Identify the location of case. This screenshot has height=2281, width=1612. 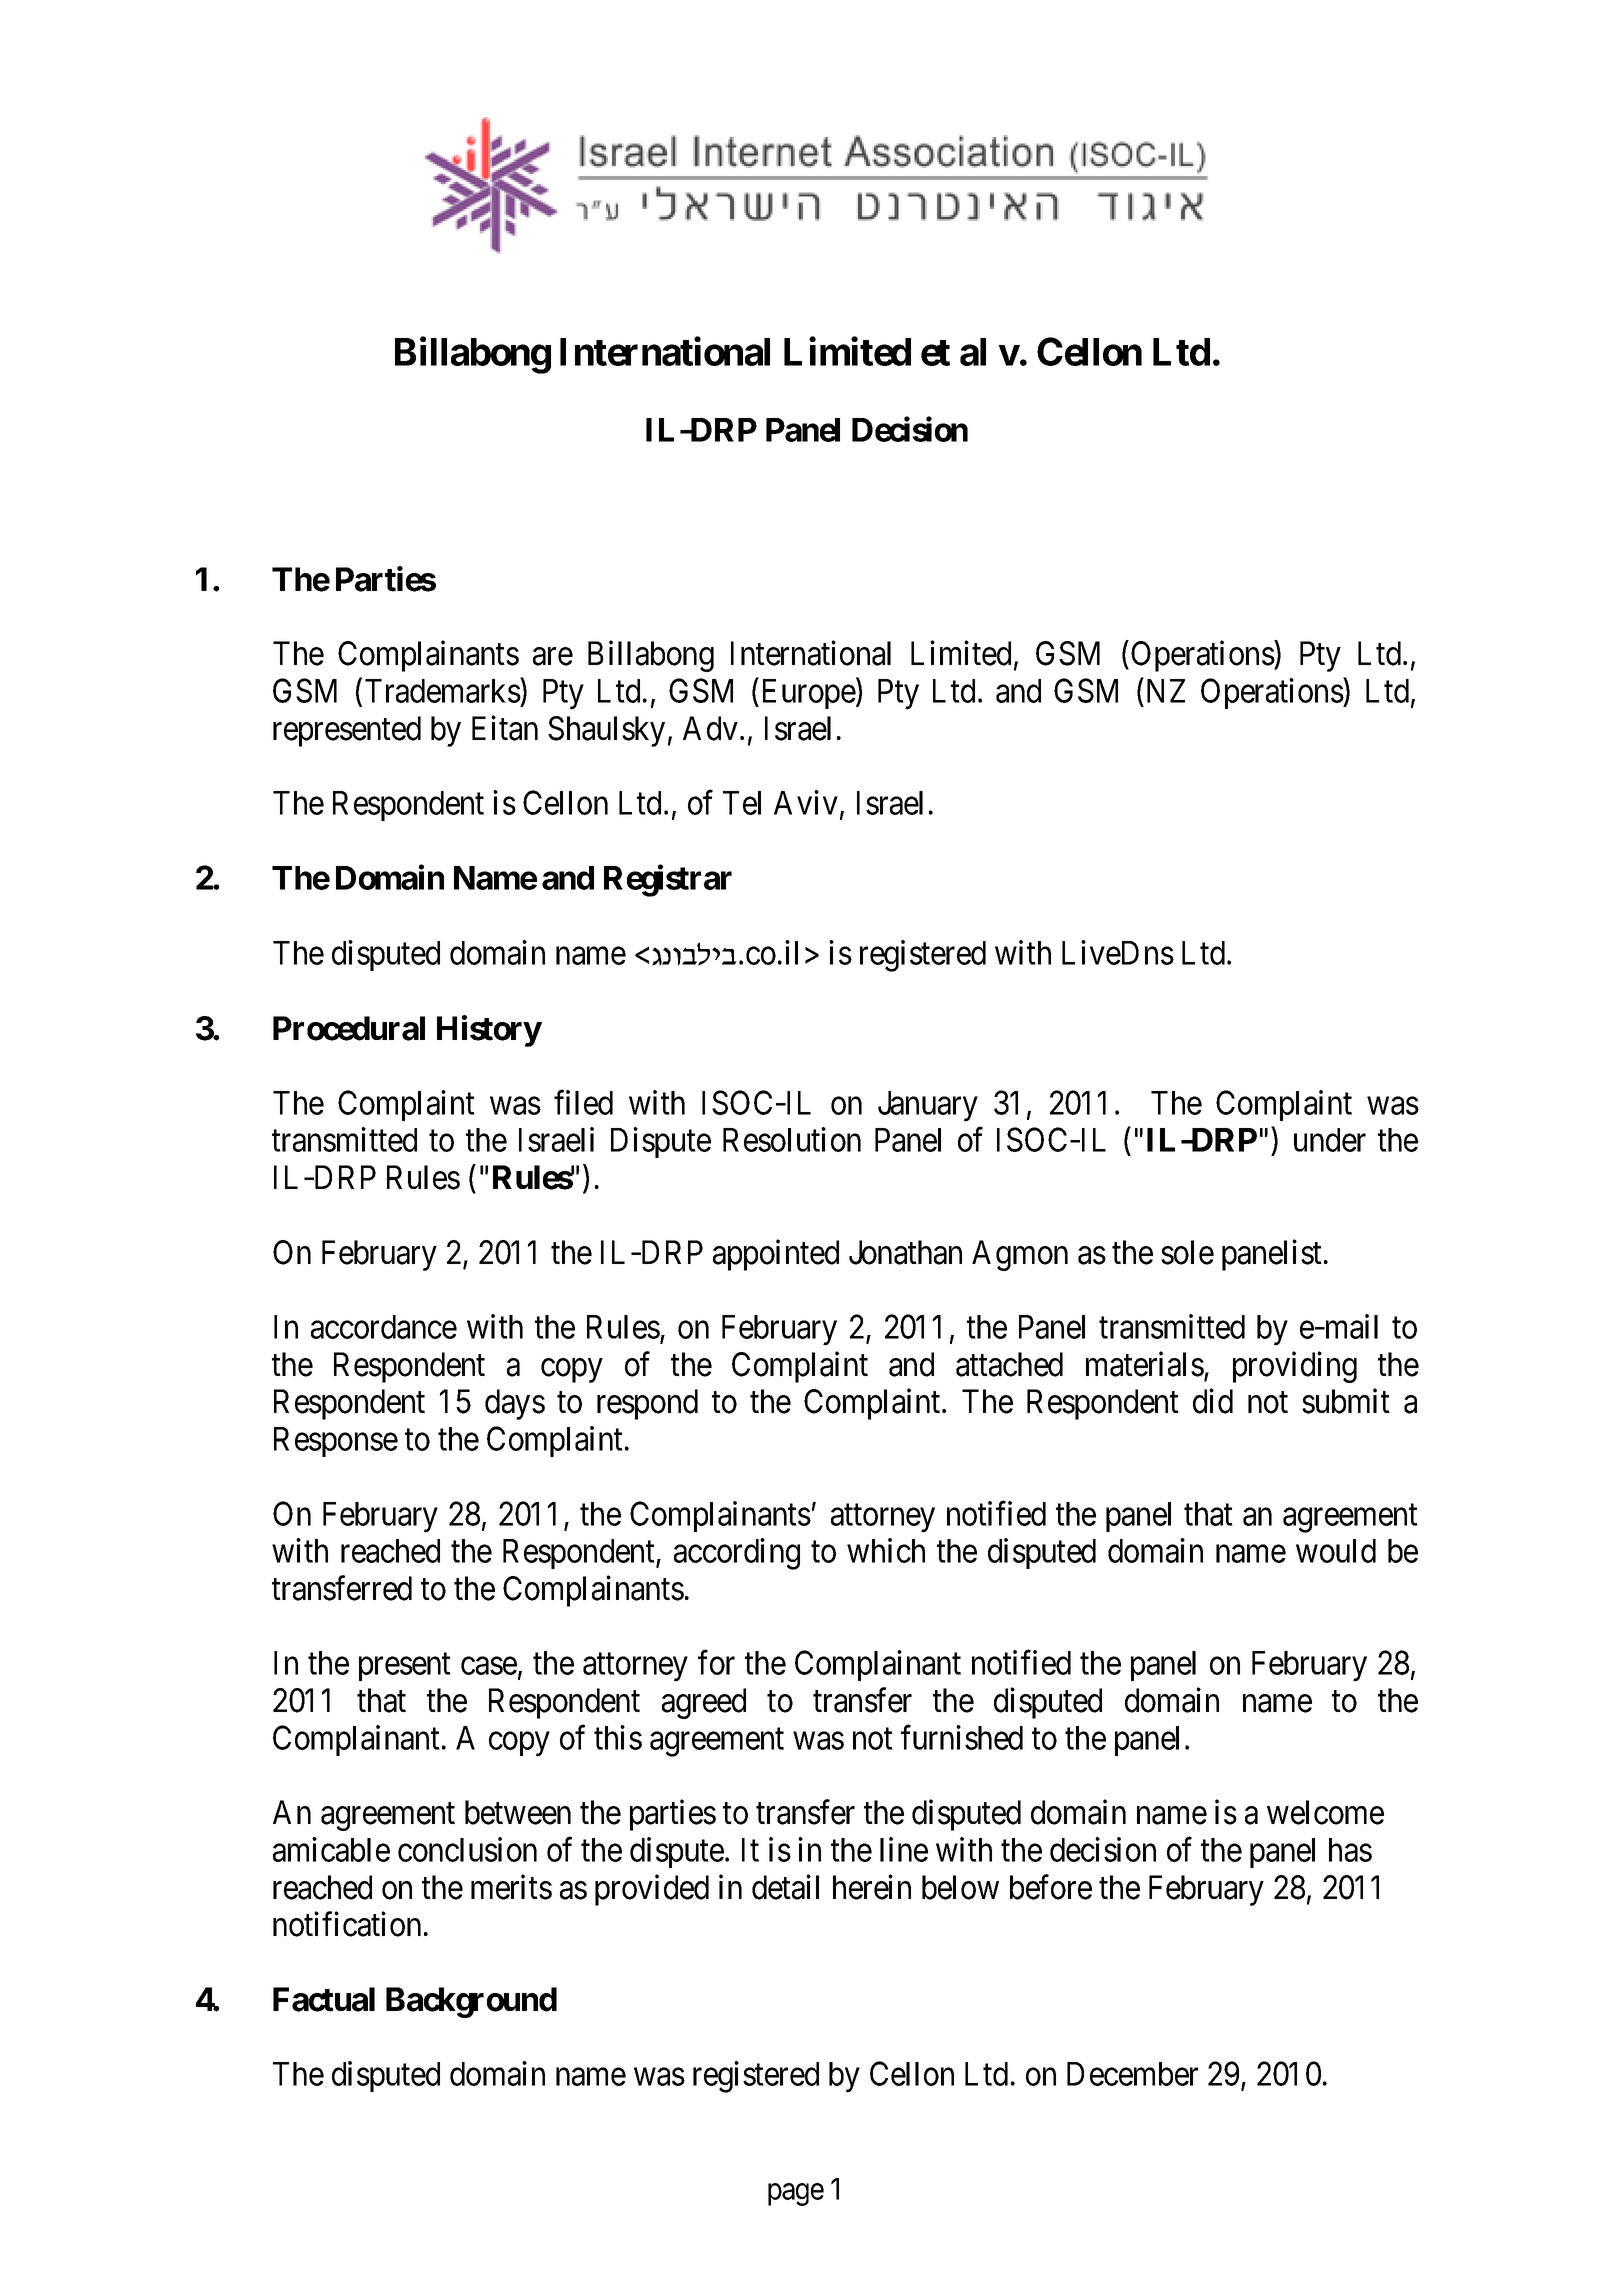
(489, 1666).
